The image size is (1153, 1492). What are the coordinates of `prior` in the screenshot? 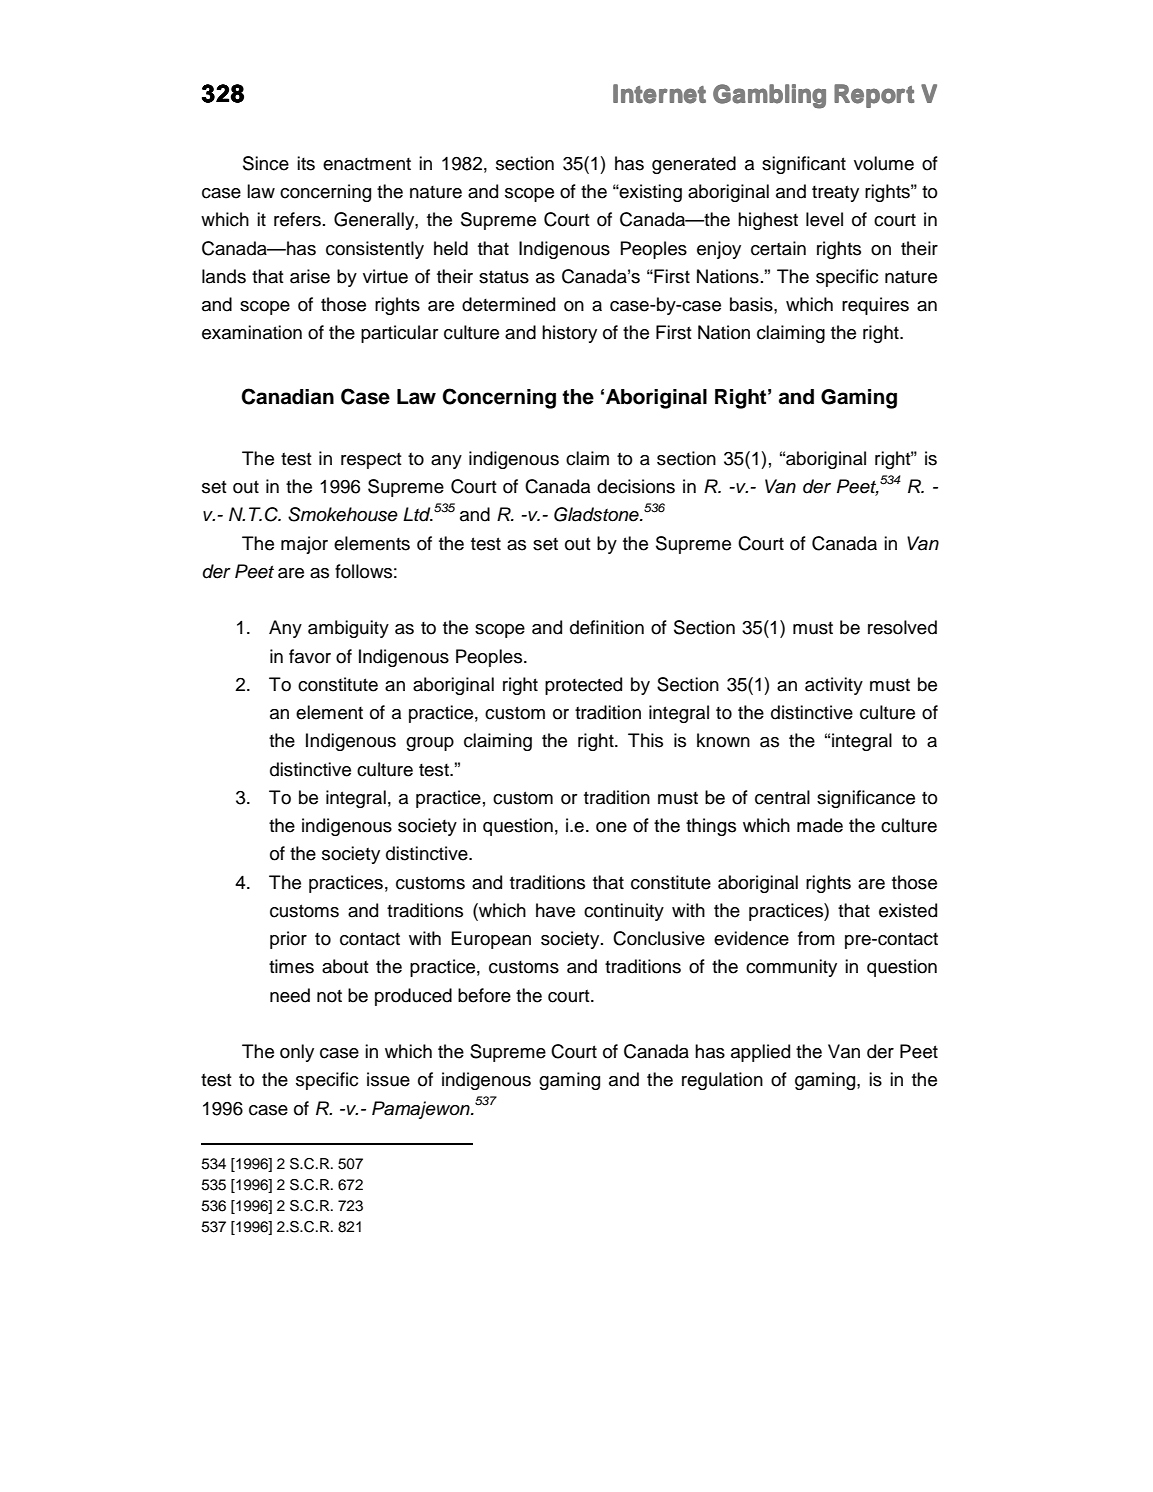 It's located at (288, 940).
